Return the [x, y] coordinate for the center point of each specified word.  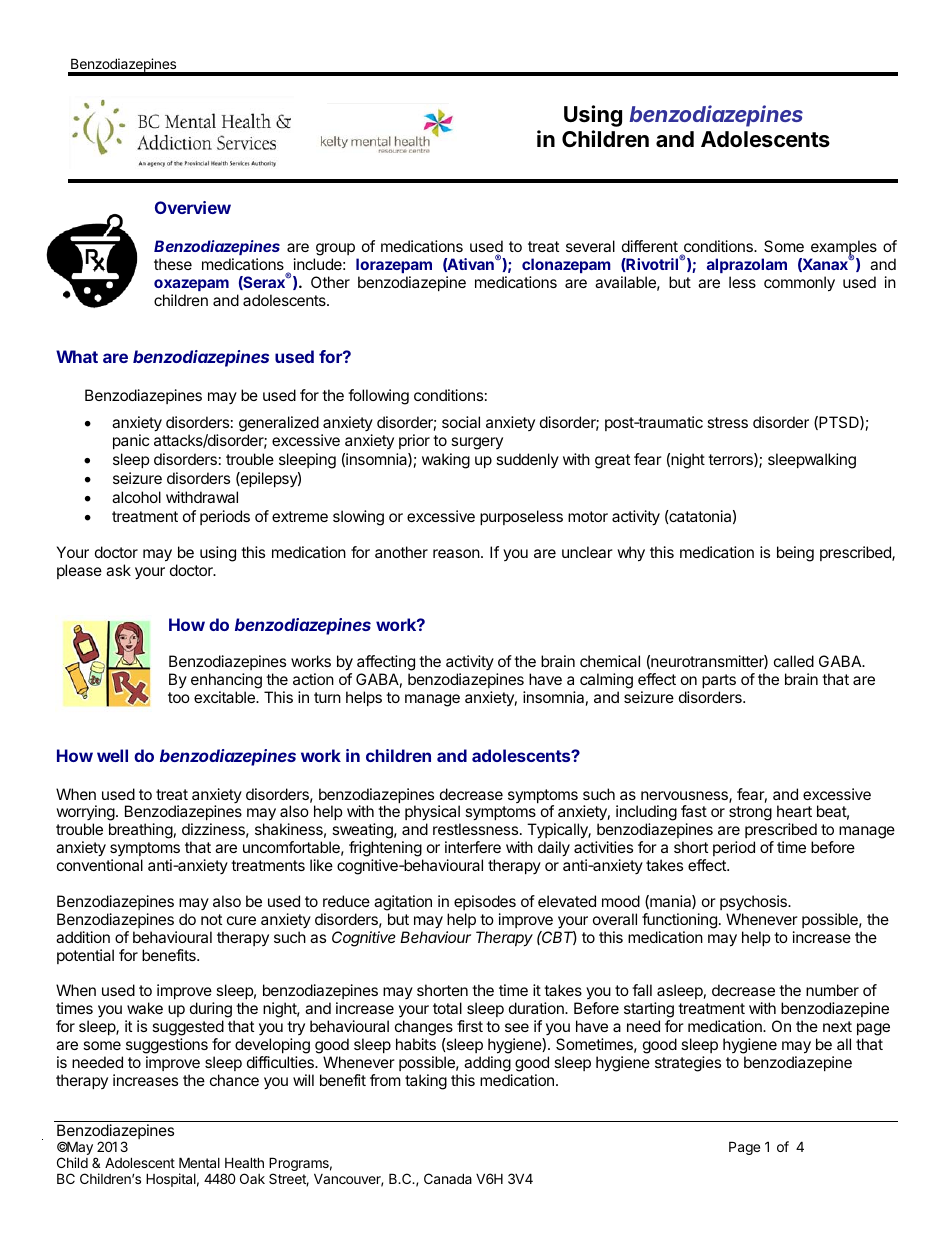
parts [719, 681]
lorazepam [394, 265]
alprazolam [747, 265]
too [179, 697]
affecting [386, 663]
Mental [199, 1162]
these [173, 264]
